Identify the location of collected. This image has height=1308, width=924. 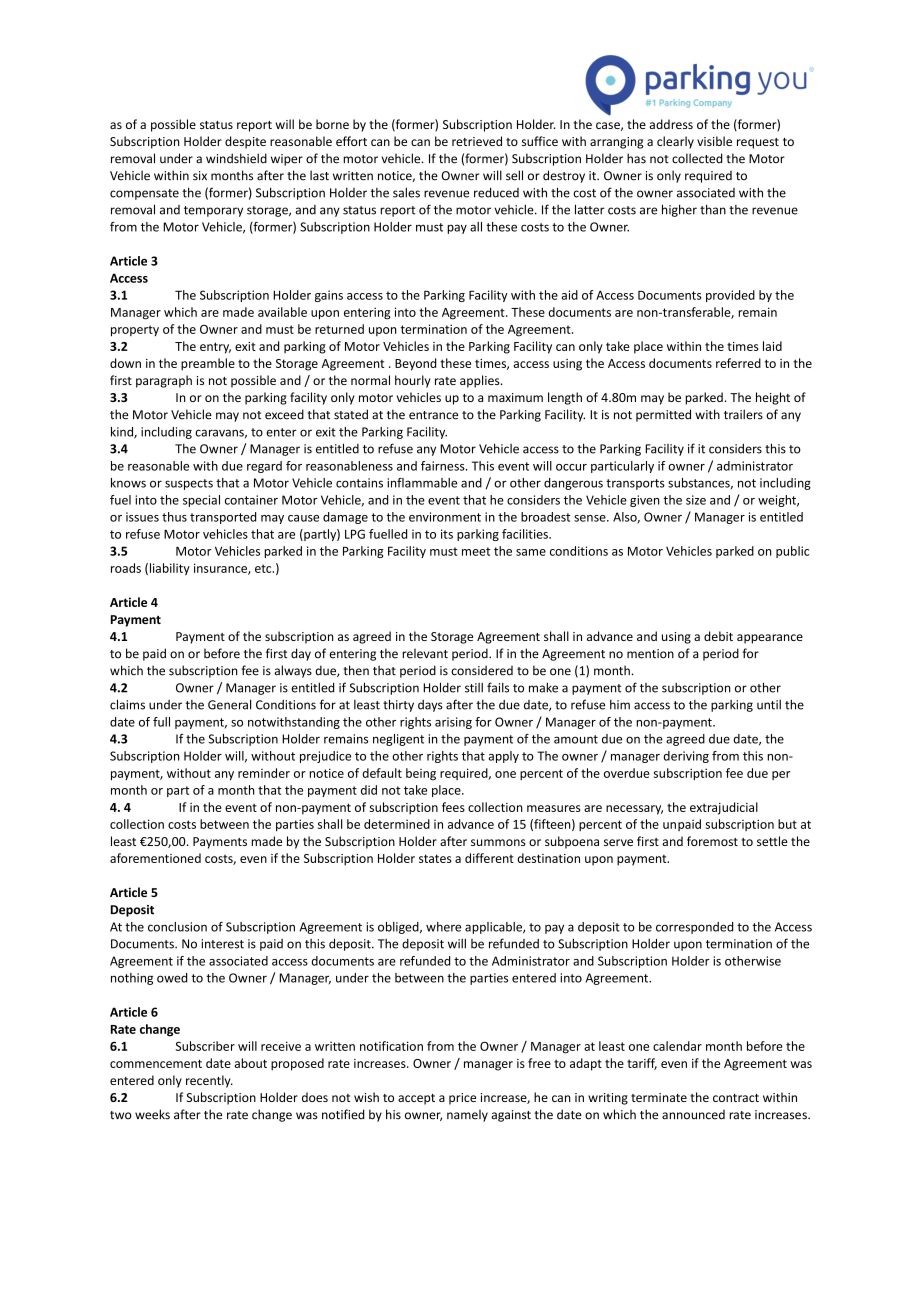
(697, 158).
